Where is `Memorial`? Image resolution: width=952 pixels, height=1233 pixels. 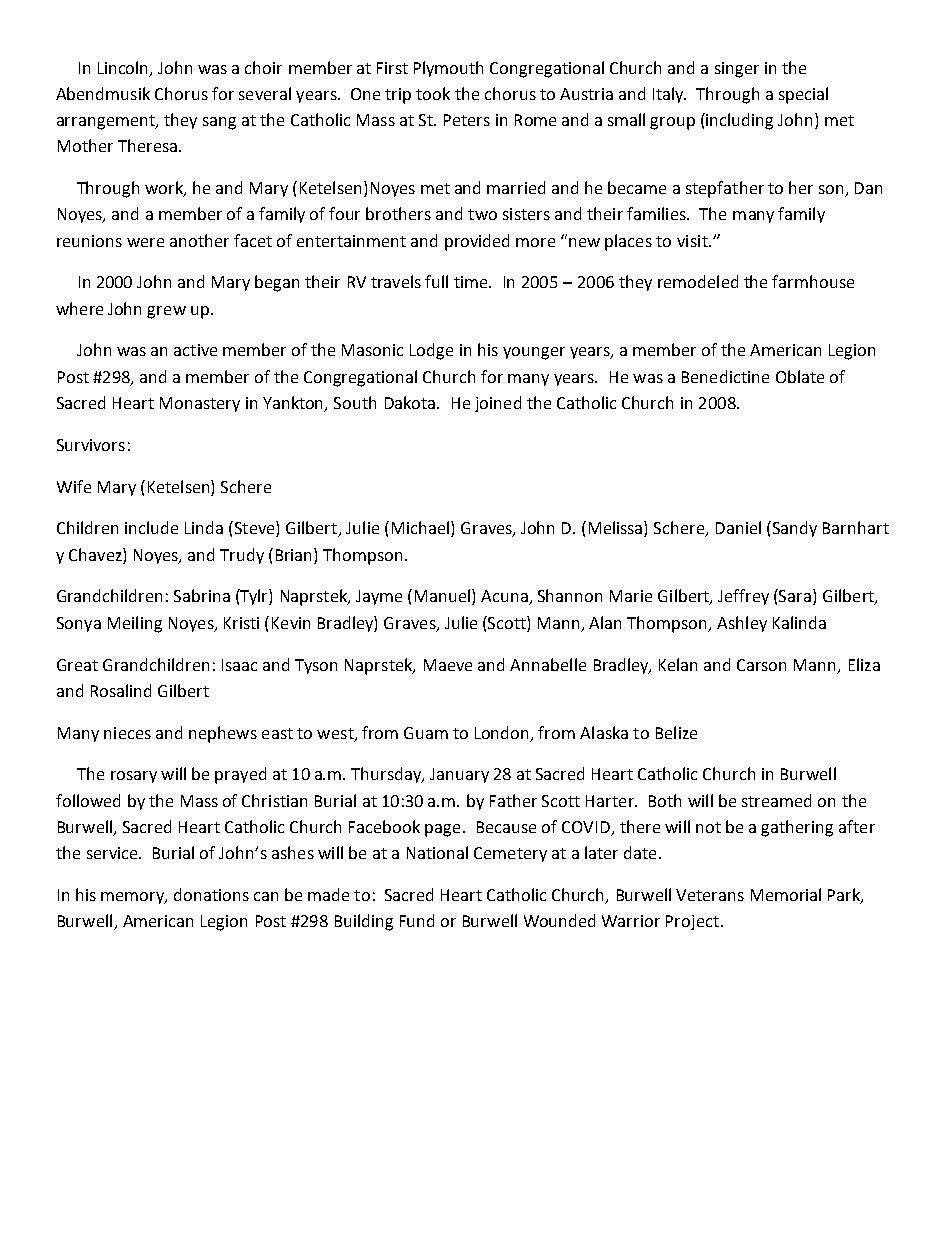
Memorial is located at coordinates (786, 894).
